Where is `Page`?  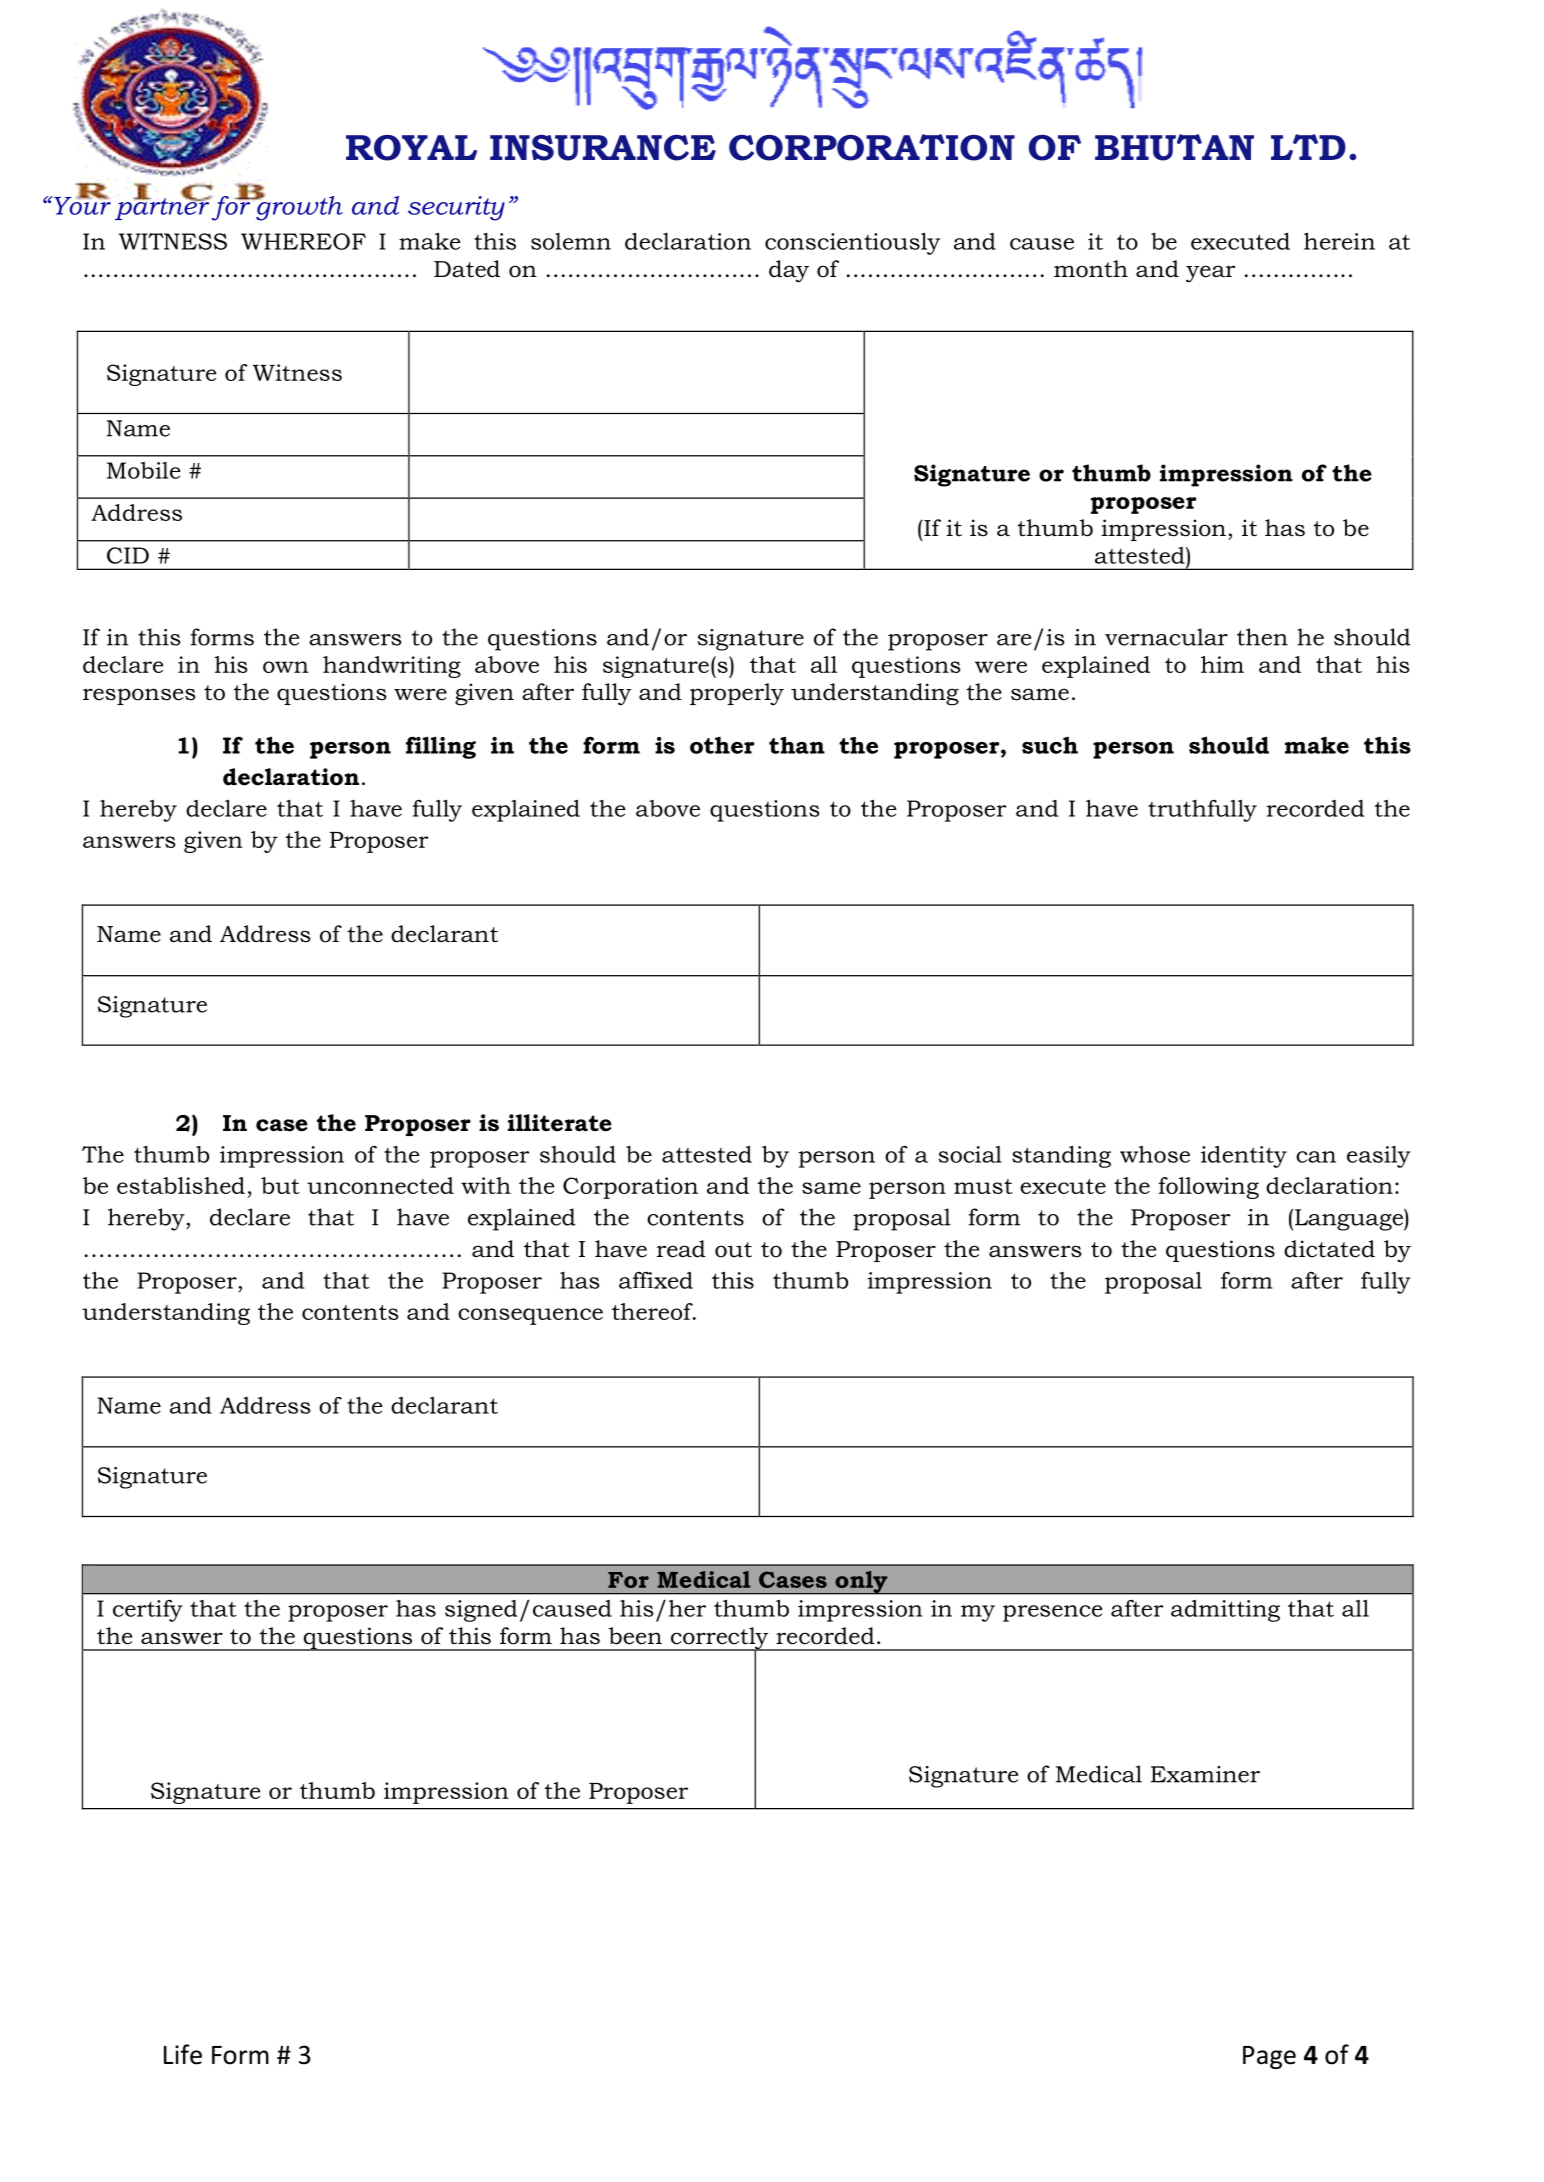 Page is located at coordinates (1269, 2057).
